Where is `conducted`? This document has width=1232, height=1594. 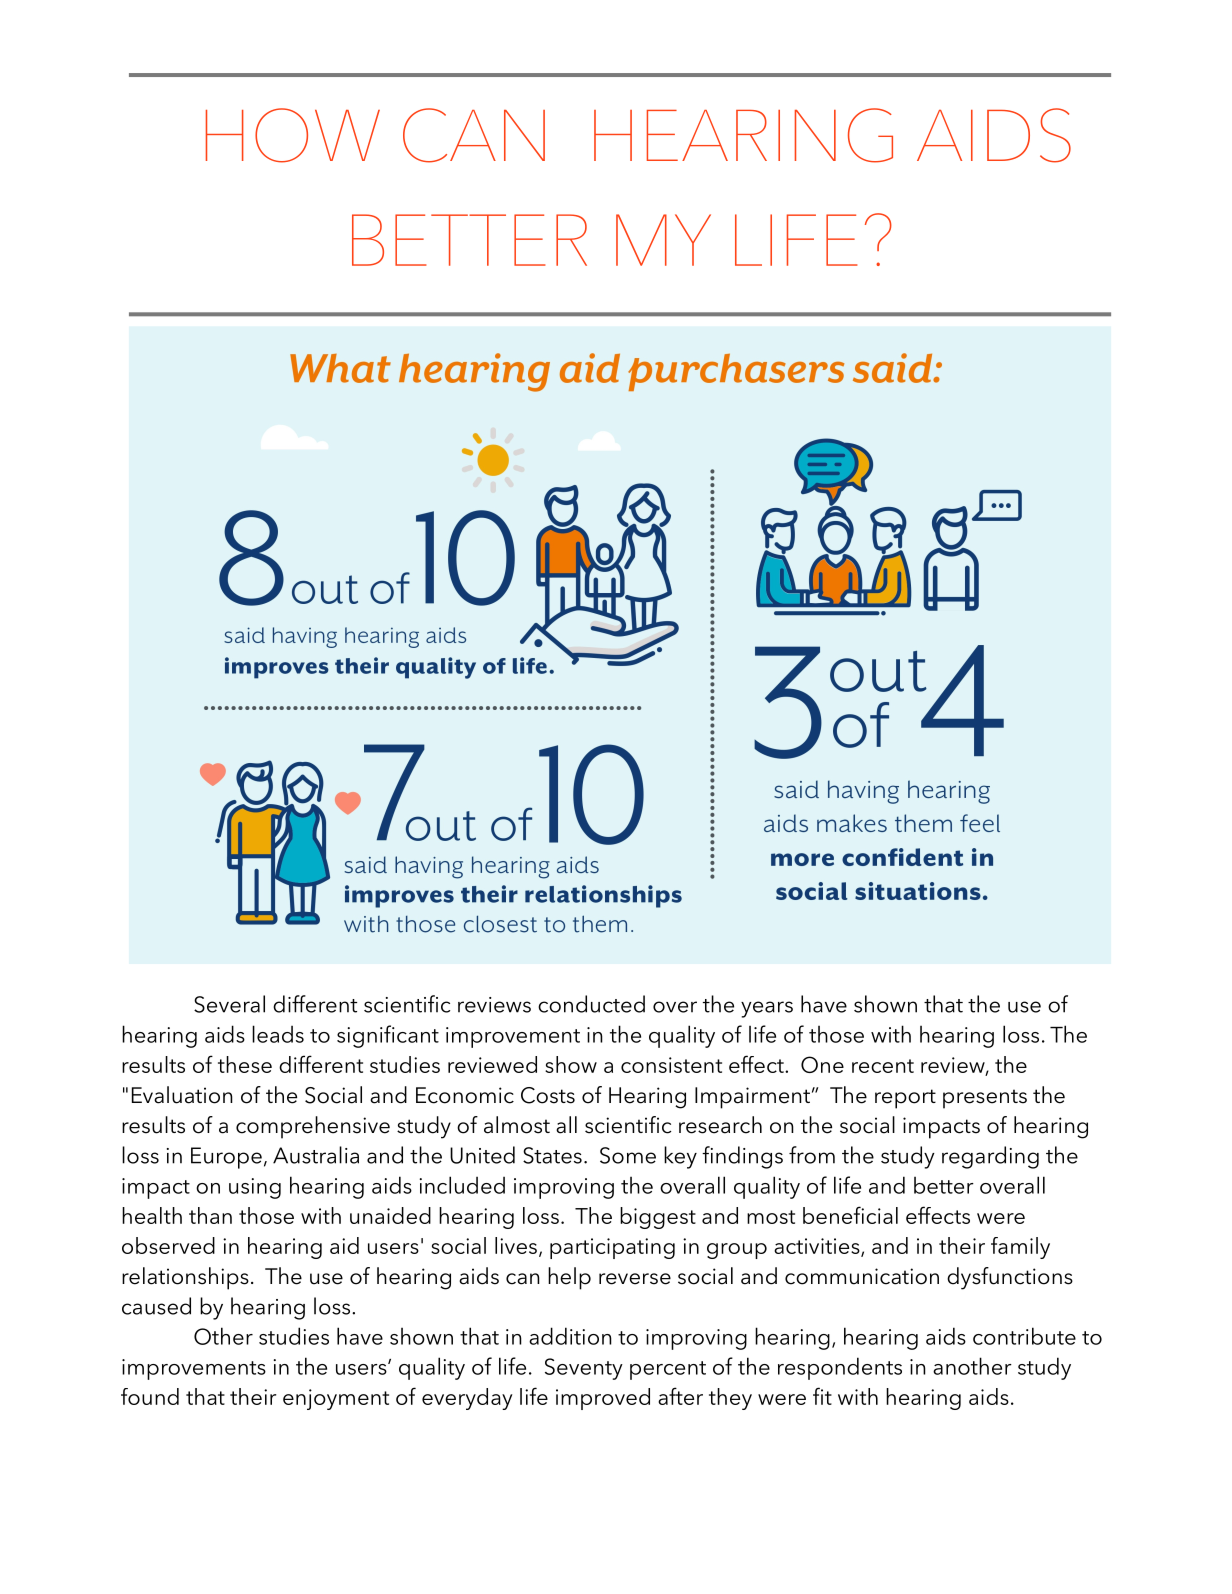 conducted is located at coordinates (591, 1004).
